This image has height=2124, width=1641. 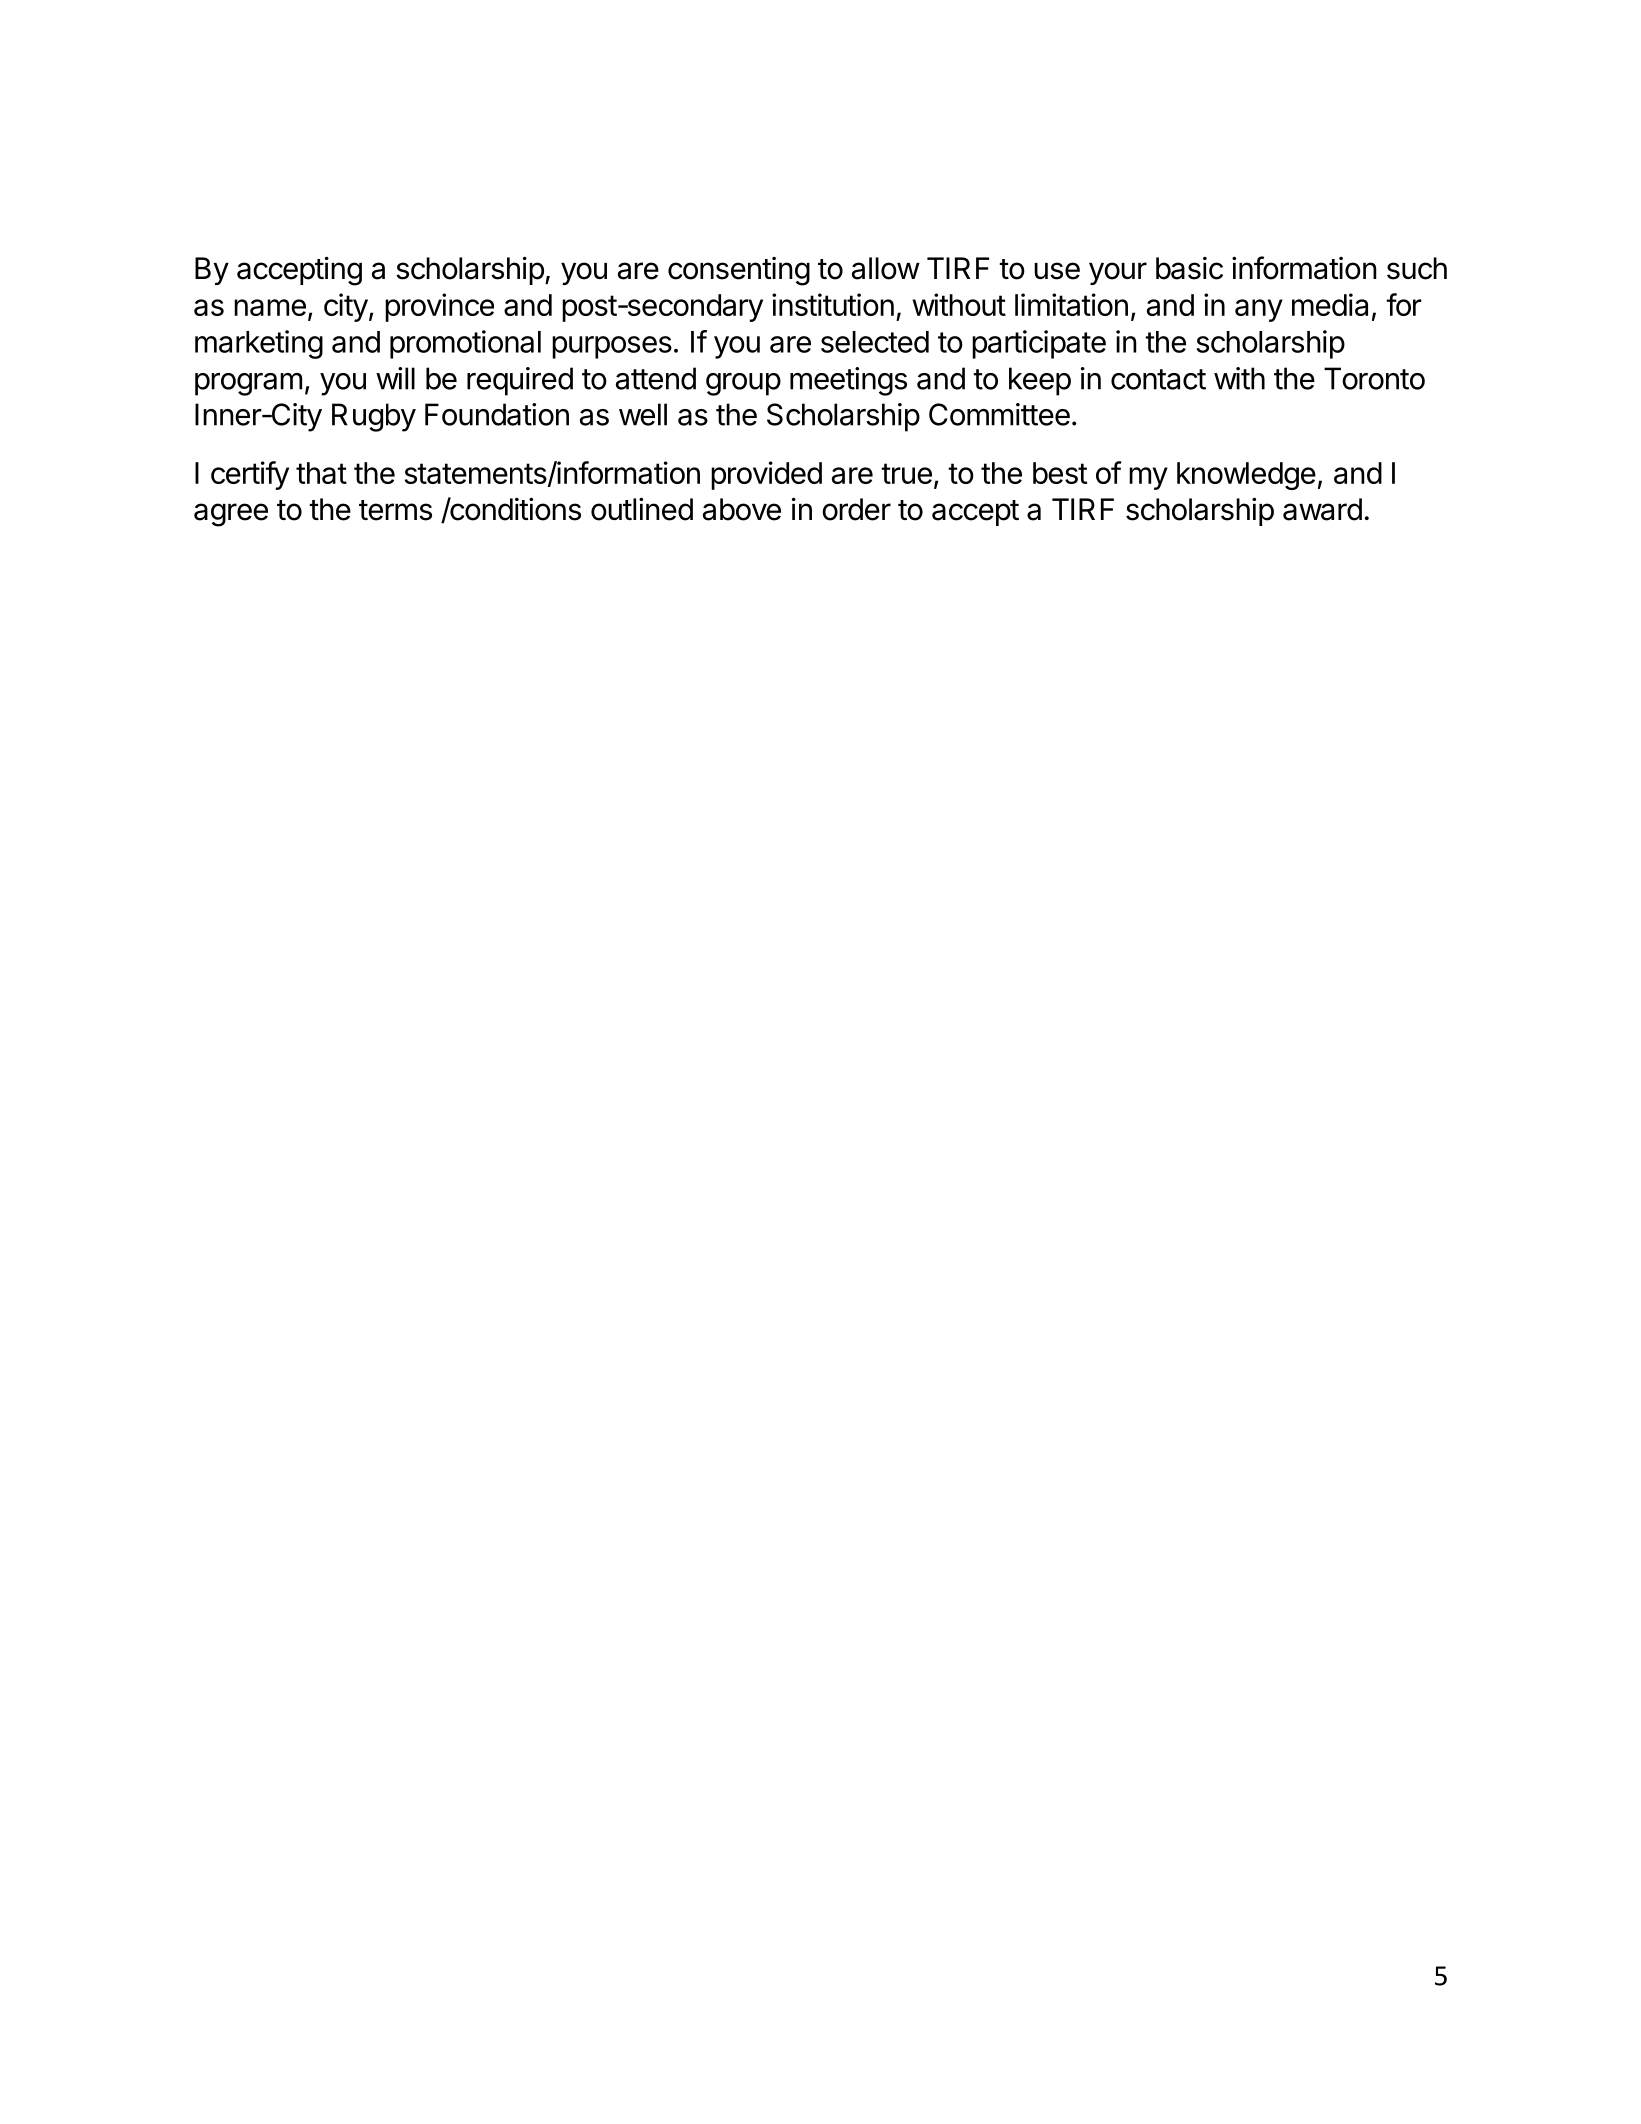 I want to click on Committee, so click(x=999, y=414).
